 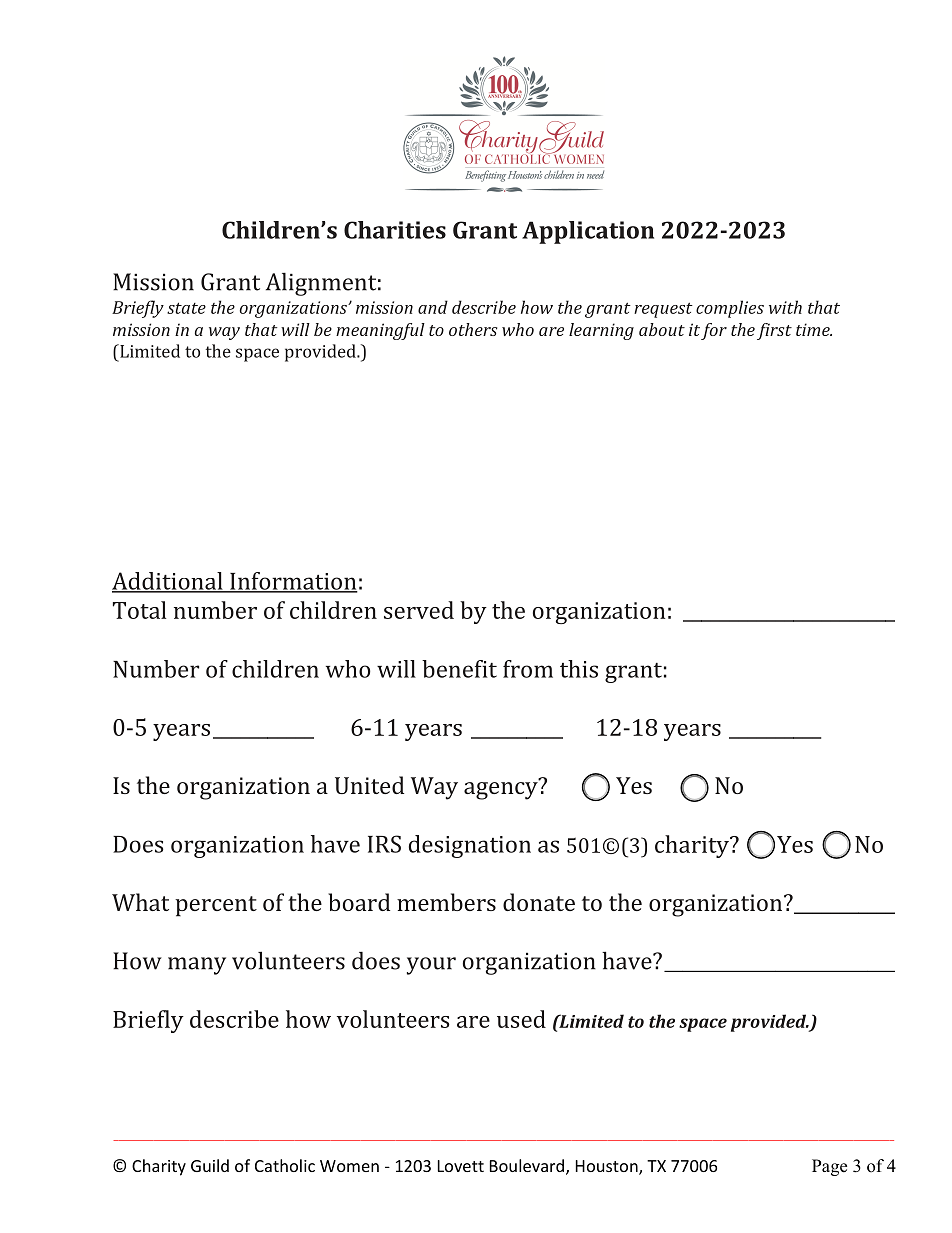 What do you see at coordinates (139, 610) in the screenshot?
I see `Total` at bounding box center [139, 610].
